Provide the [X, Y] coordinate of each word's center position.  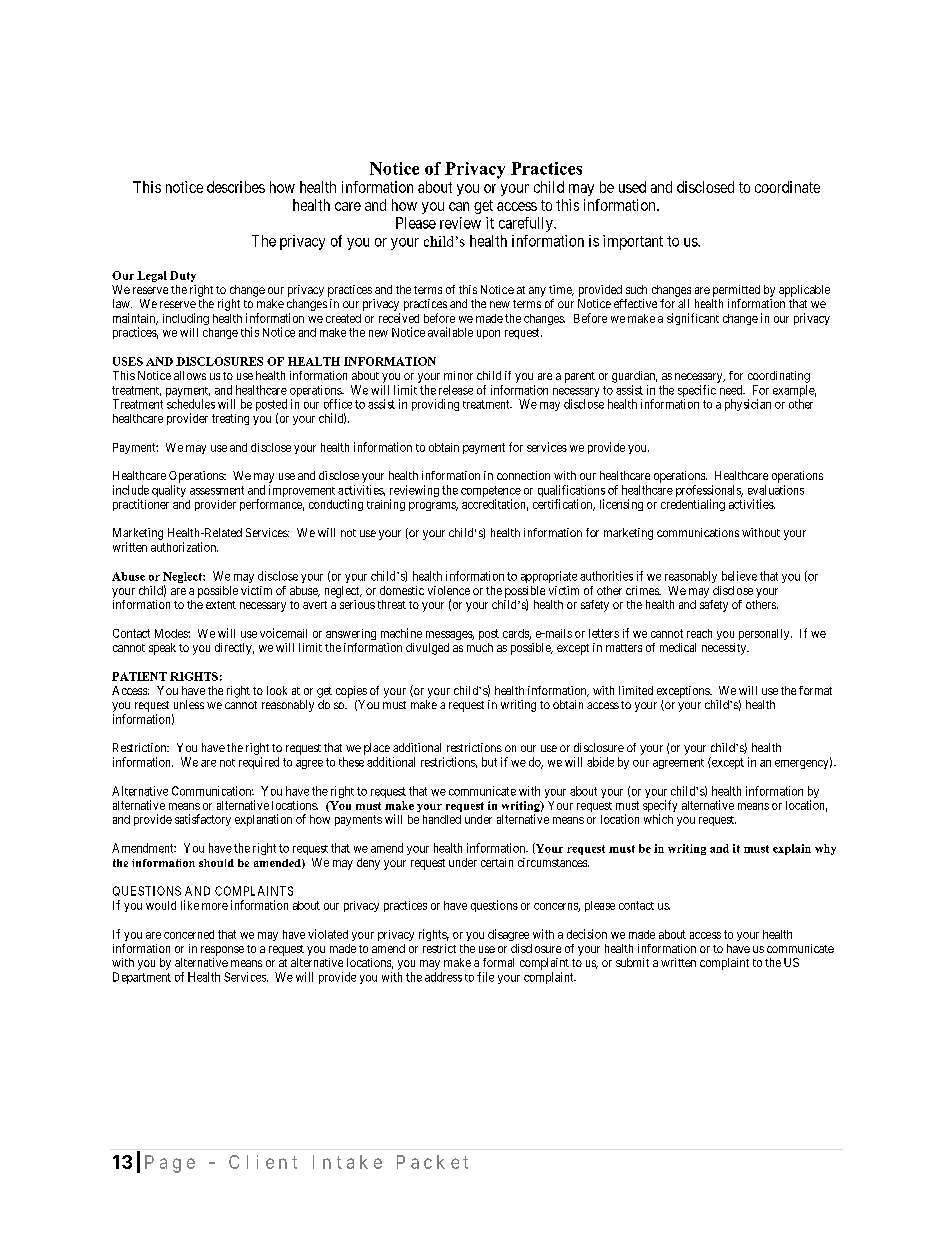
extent [221, 605]
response [222, 951]
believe [739, 576]
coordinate [787, 187]
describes [236, 187]
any [537, 292]
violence [449, 590]
